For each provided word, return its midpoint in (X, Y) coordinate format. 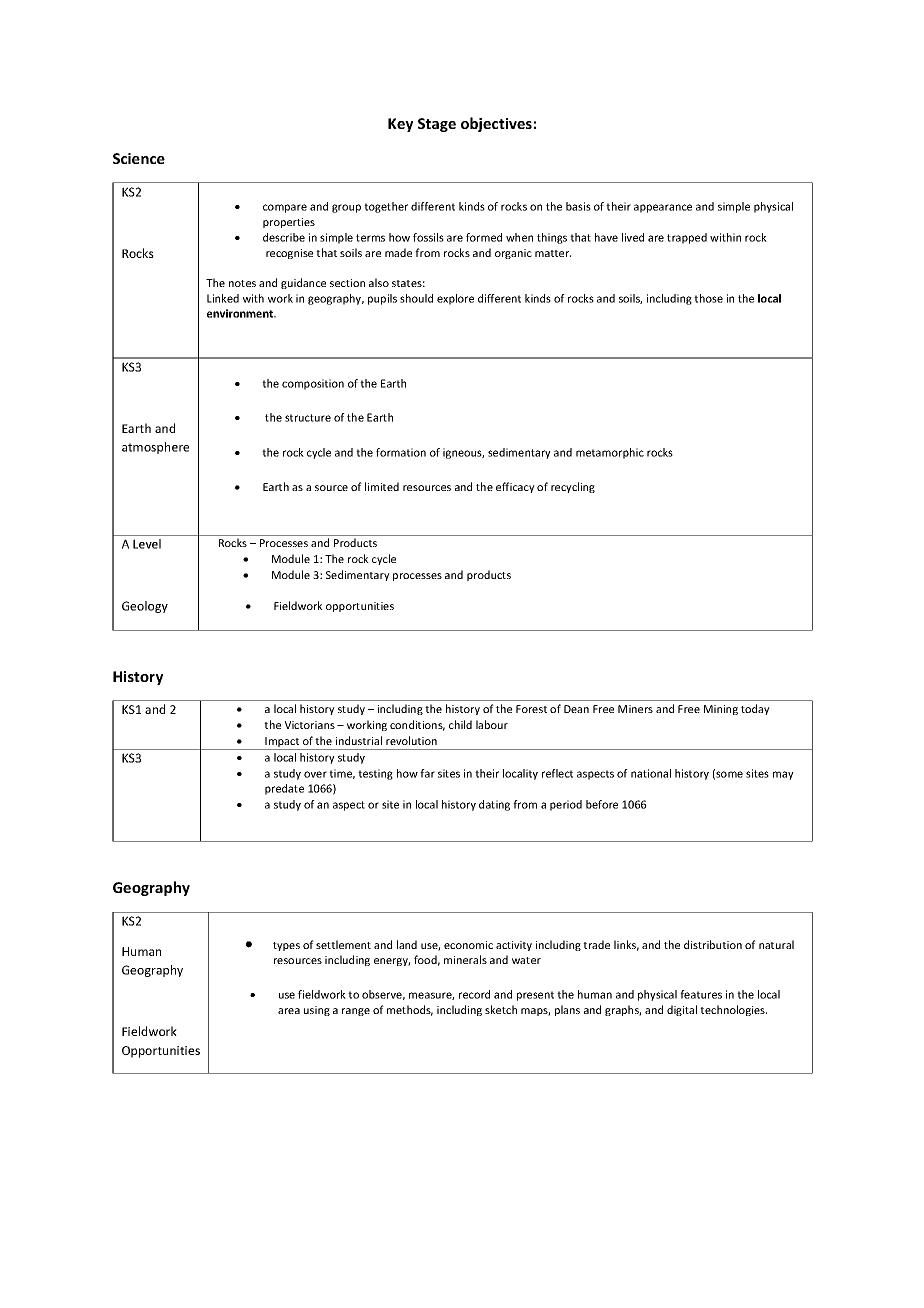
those (708, 298)
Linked (223, 298)
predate (284, 789)
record (474, 994)
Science (139, 158)
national (651, 773)
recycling (573, 487)
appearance (663, 208)
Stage (437, 125)
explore (455, 299)
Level (147, 544)
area (289, 1011)
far (427, 773)
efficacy (515, 487)
